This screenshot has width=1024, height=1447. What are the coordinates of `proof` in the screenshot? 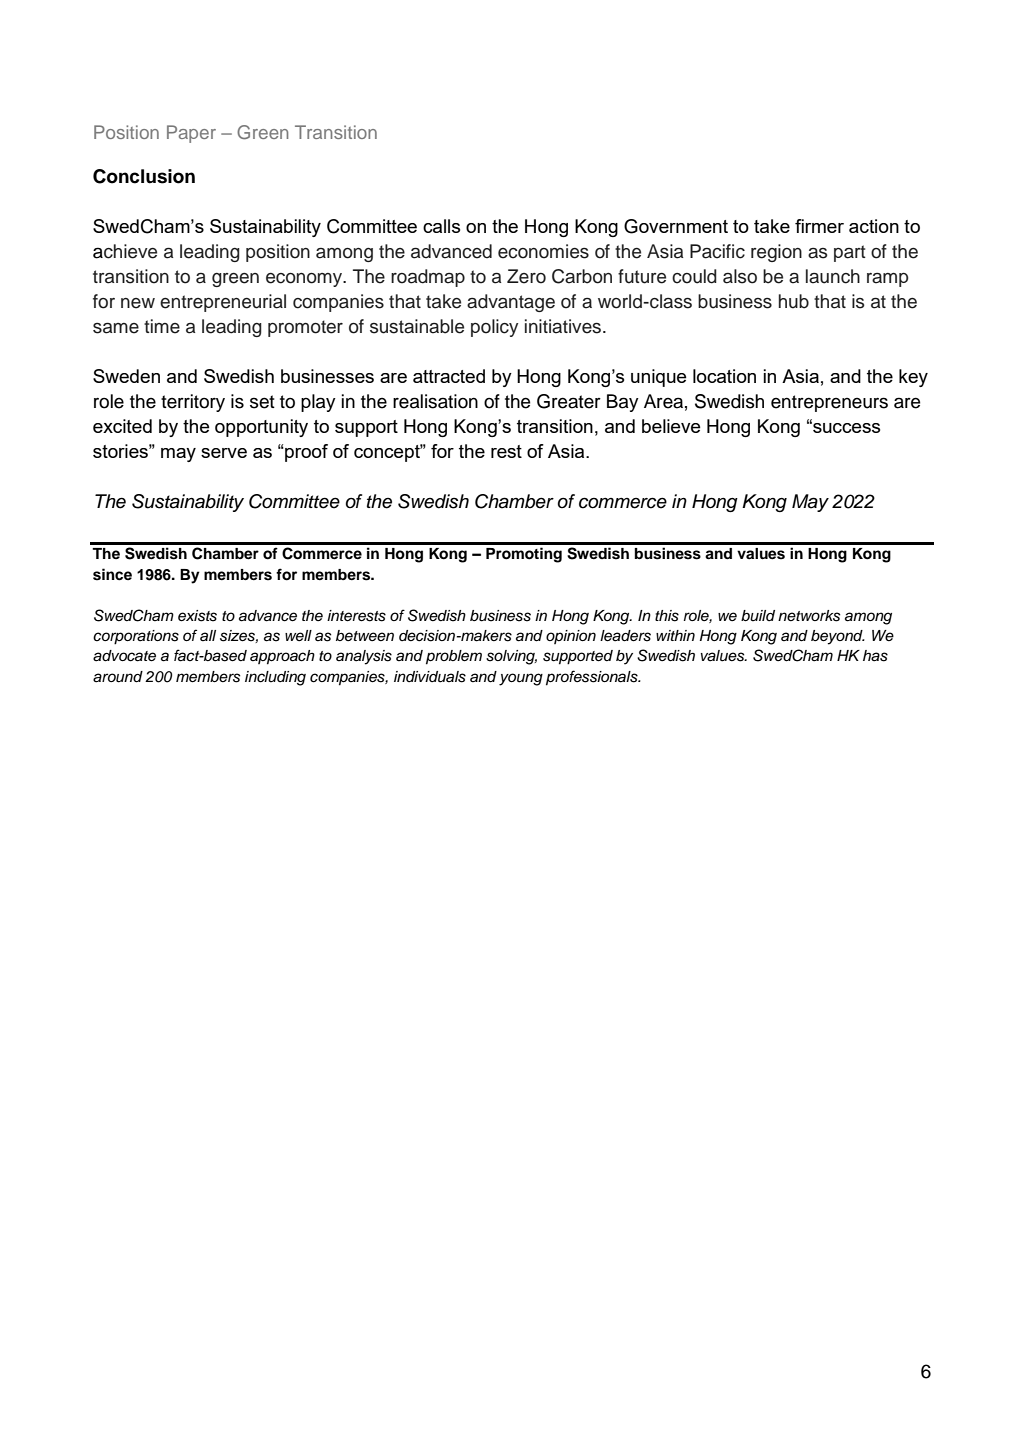 It's located at (305, 453).
